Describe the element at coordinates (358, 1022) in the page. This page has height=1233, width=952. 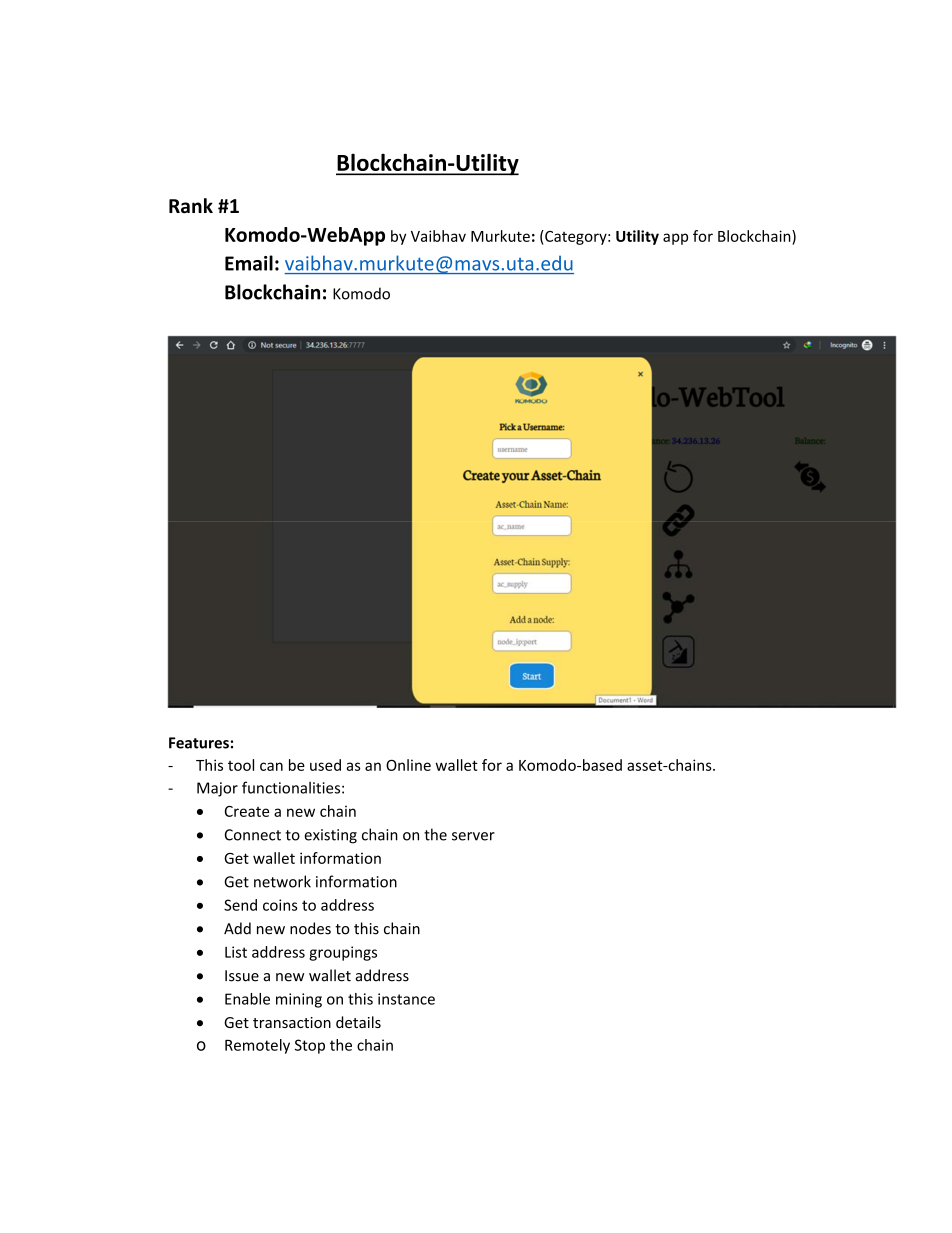
I see `details` at that location.
